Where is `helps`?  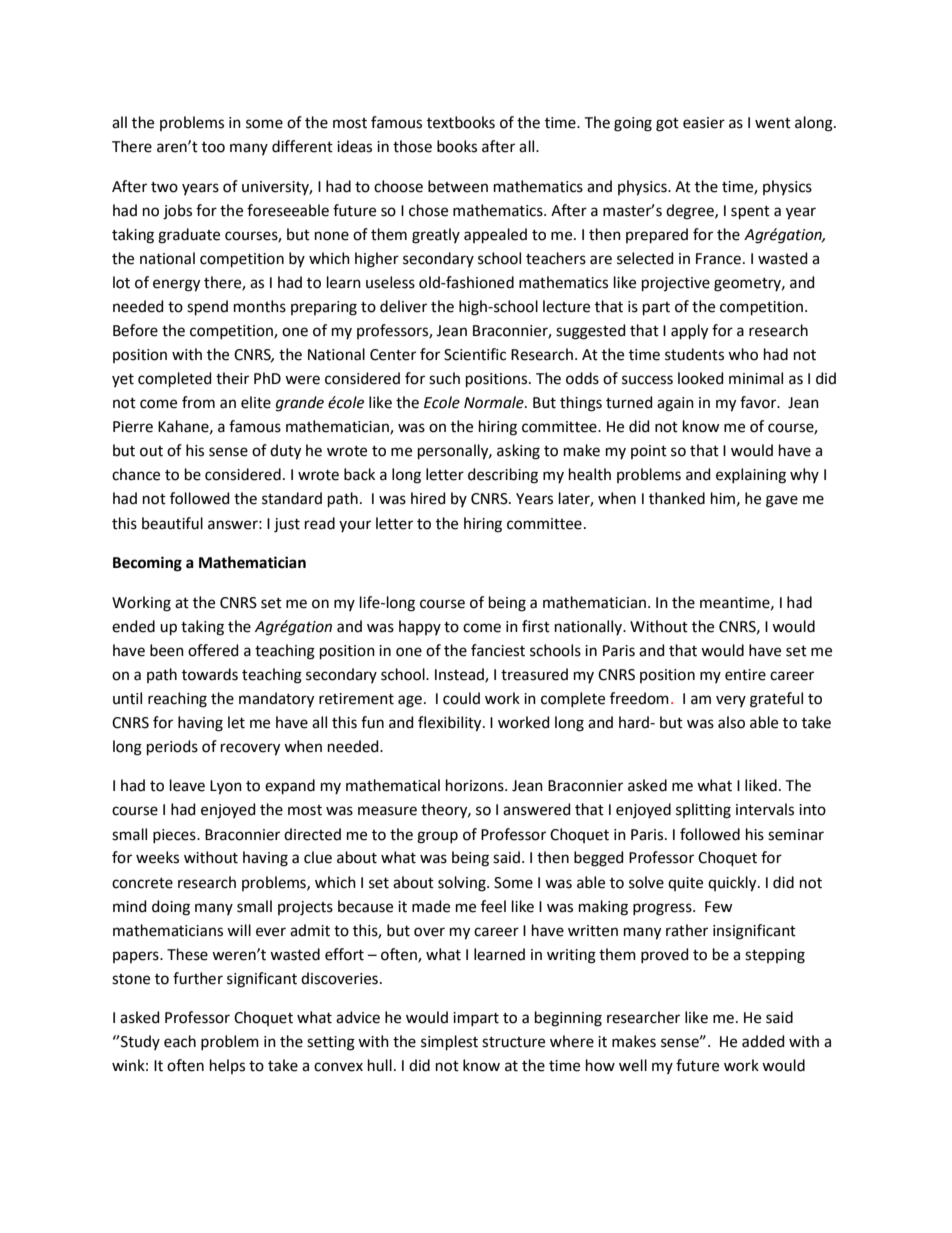 helps is located at coordinates (227, 1066).
